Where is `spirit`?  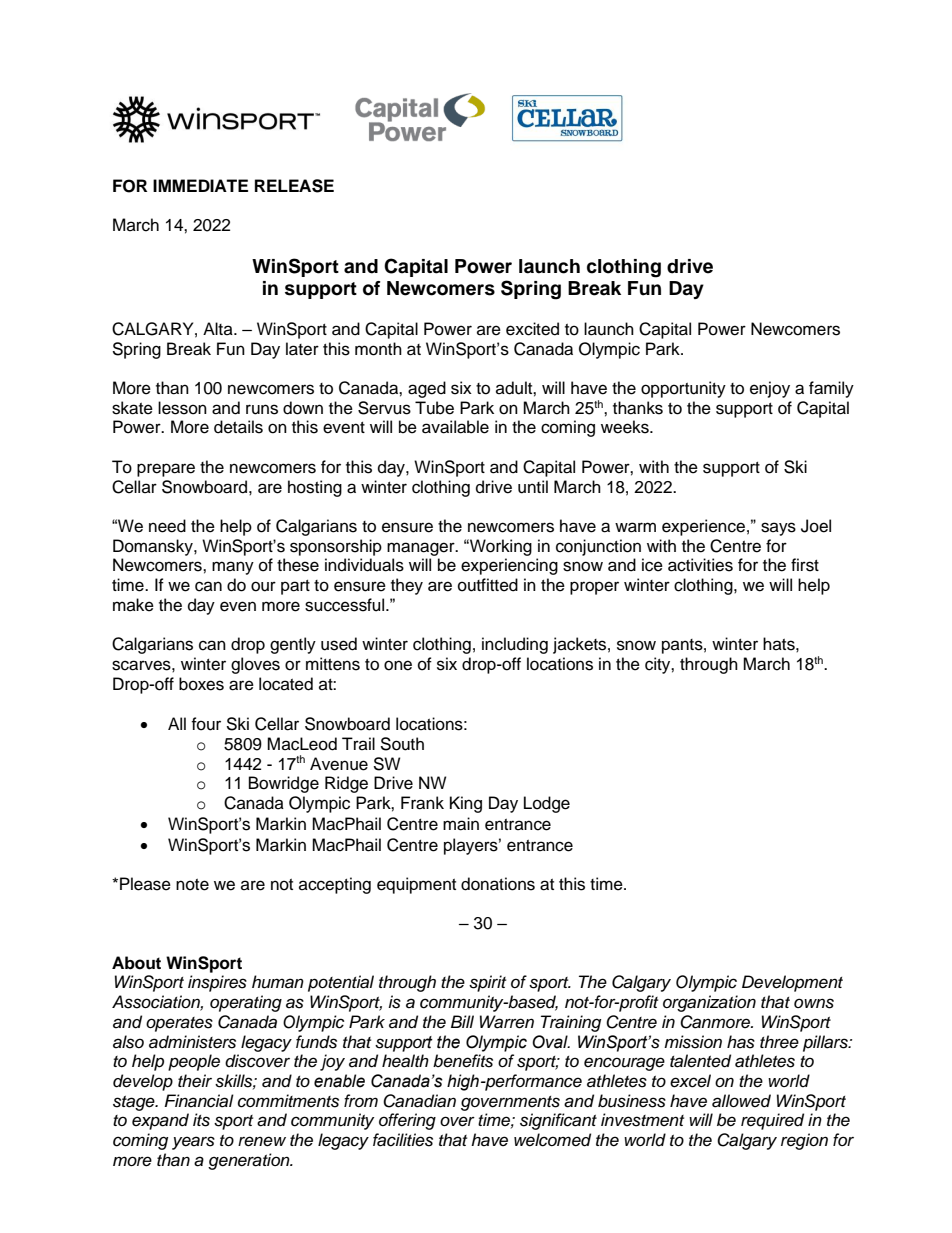
spirit is located at coordinates (487, 983).
